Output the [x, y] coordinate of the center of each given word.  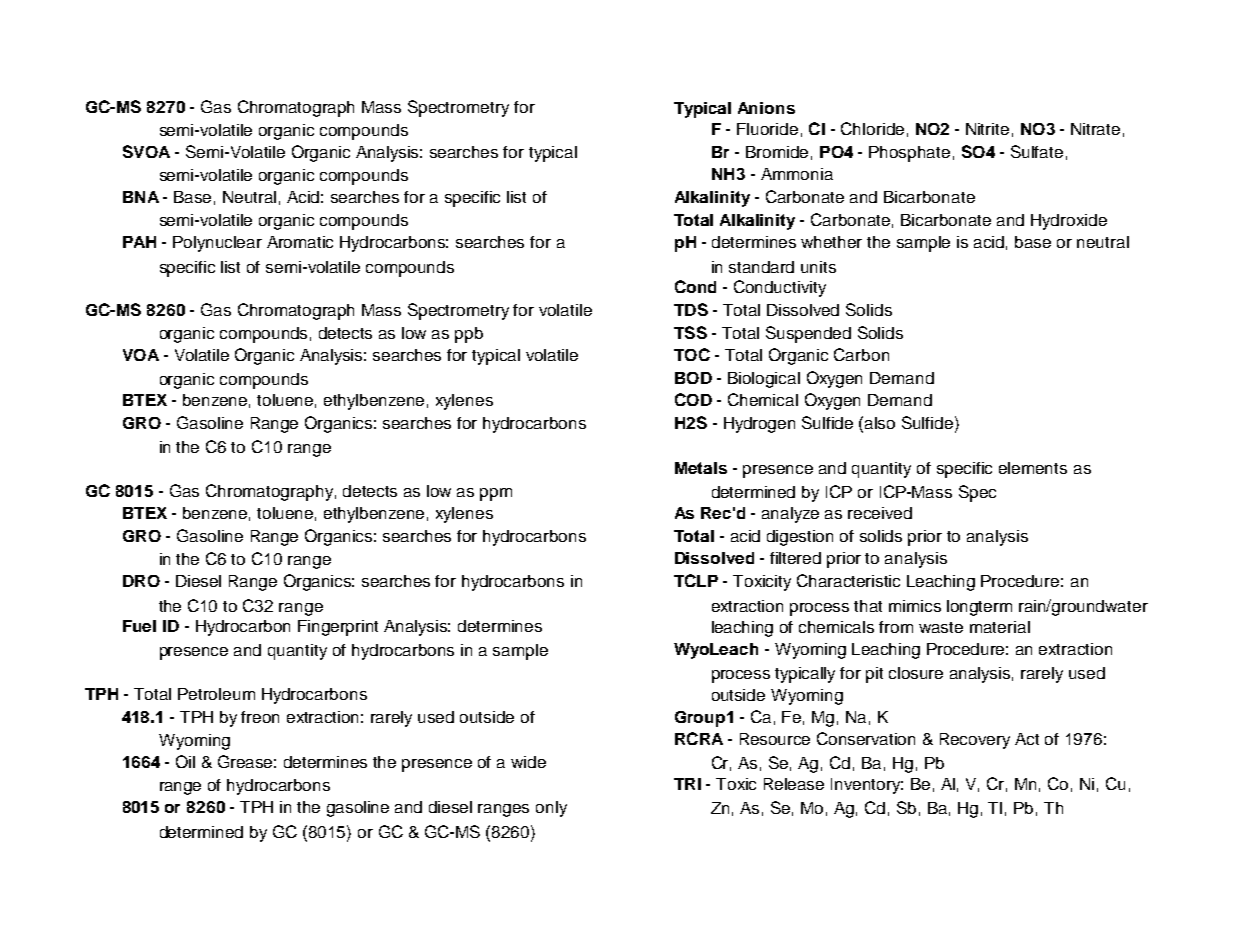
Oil [185, 761]
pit [874, 675]
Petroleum [216, 694]
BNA [141, 197]
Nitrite [987, 129]
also [880, 423]
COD [693, 399]
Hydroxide [1069, 222]
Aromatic [300, 242]
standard [761, 267]
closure [916, 673]
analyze [790, 515]
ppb [469, 335]
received [880, 513]
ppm [496, 494]
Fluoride [767, 129]
